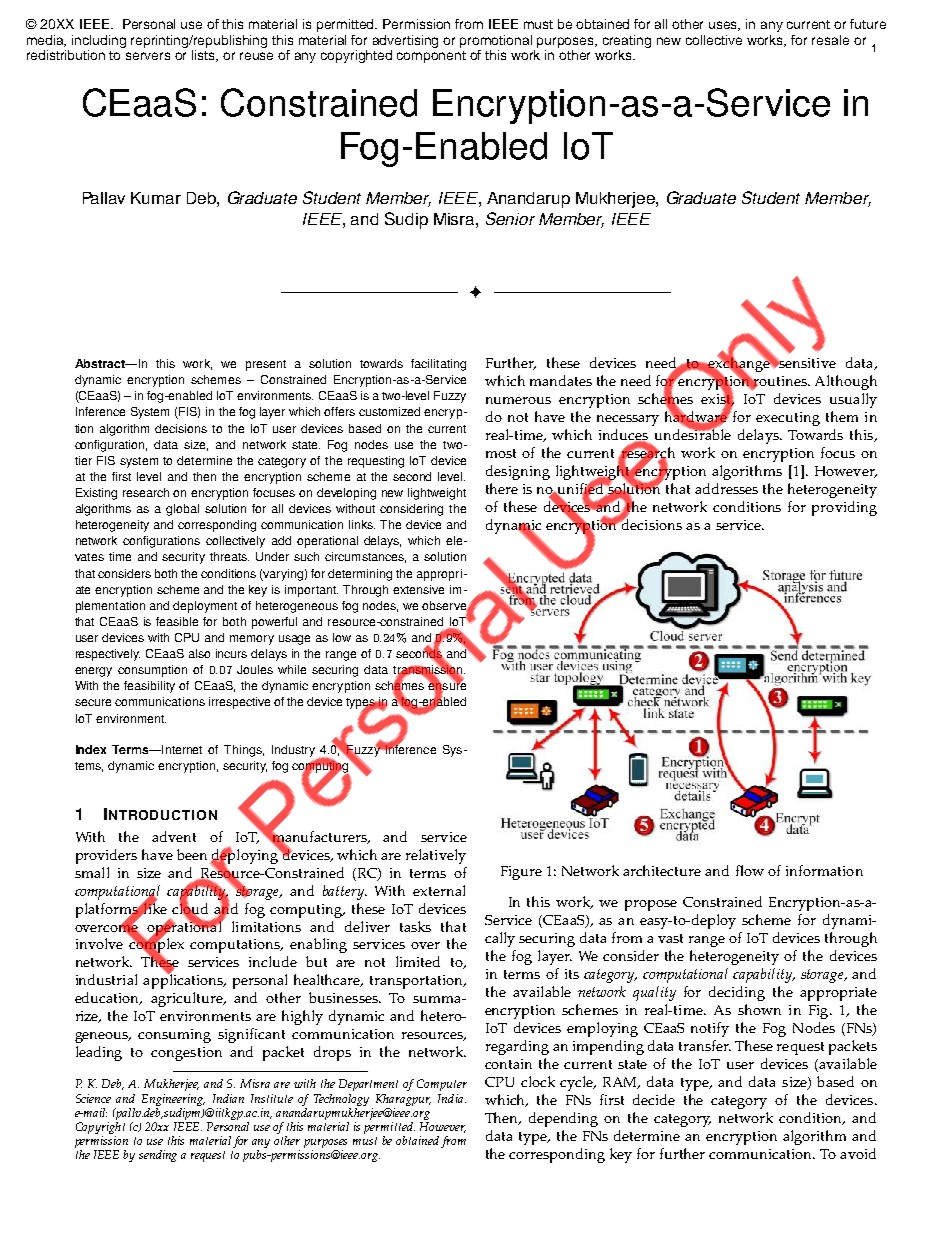  I want to click on Kumar, so click(156, 198).
